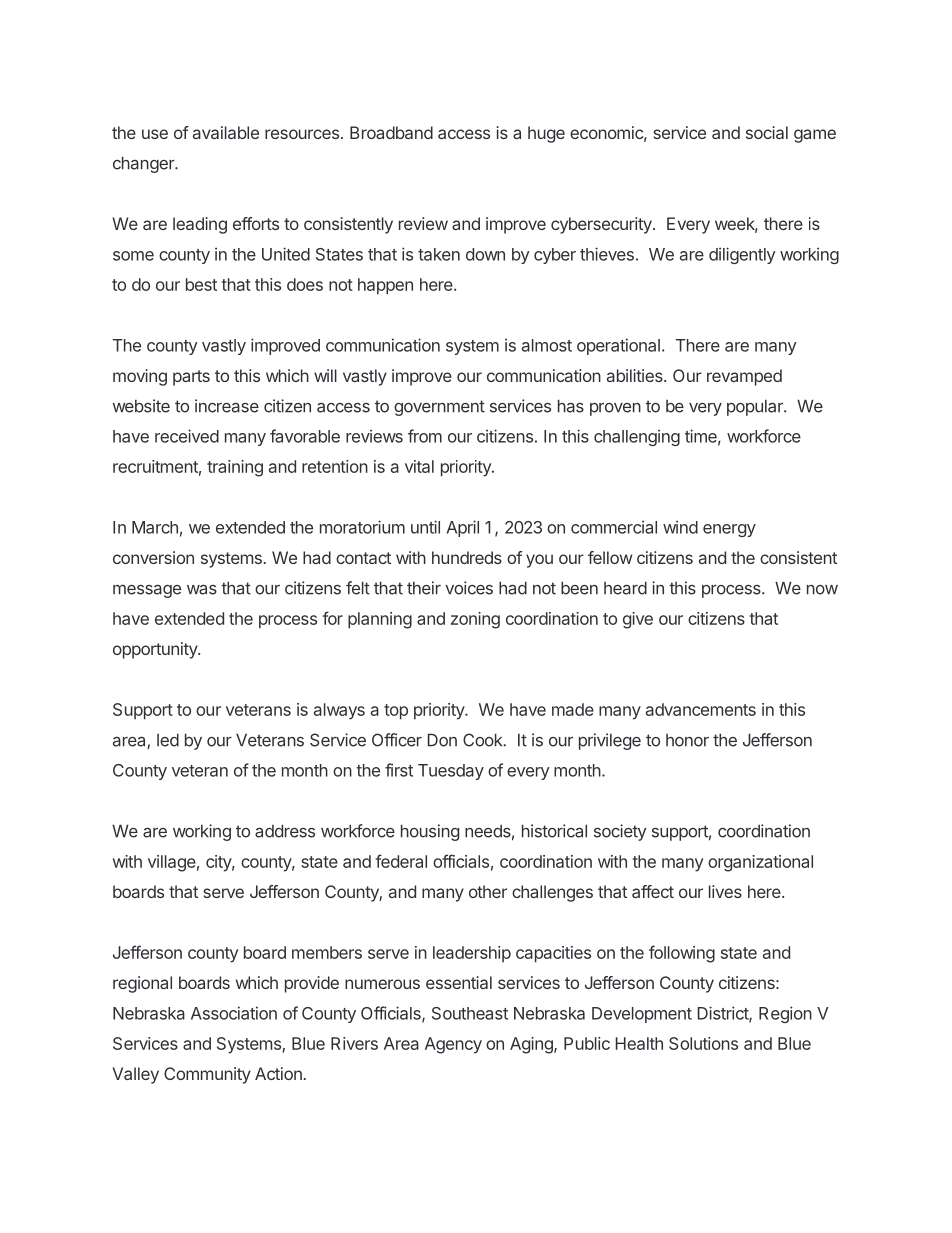 Image resolution: width=952 pixels, height=1233 pixels. I want to click on was, so click(202, 590).
